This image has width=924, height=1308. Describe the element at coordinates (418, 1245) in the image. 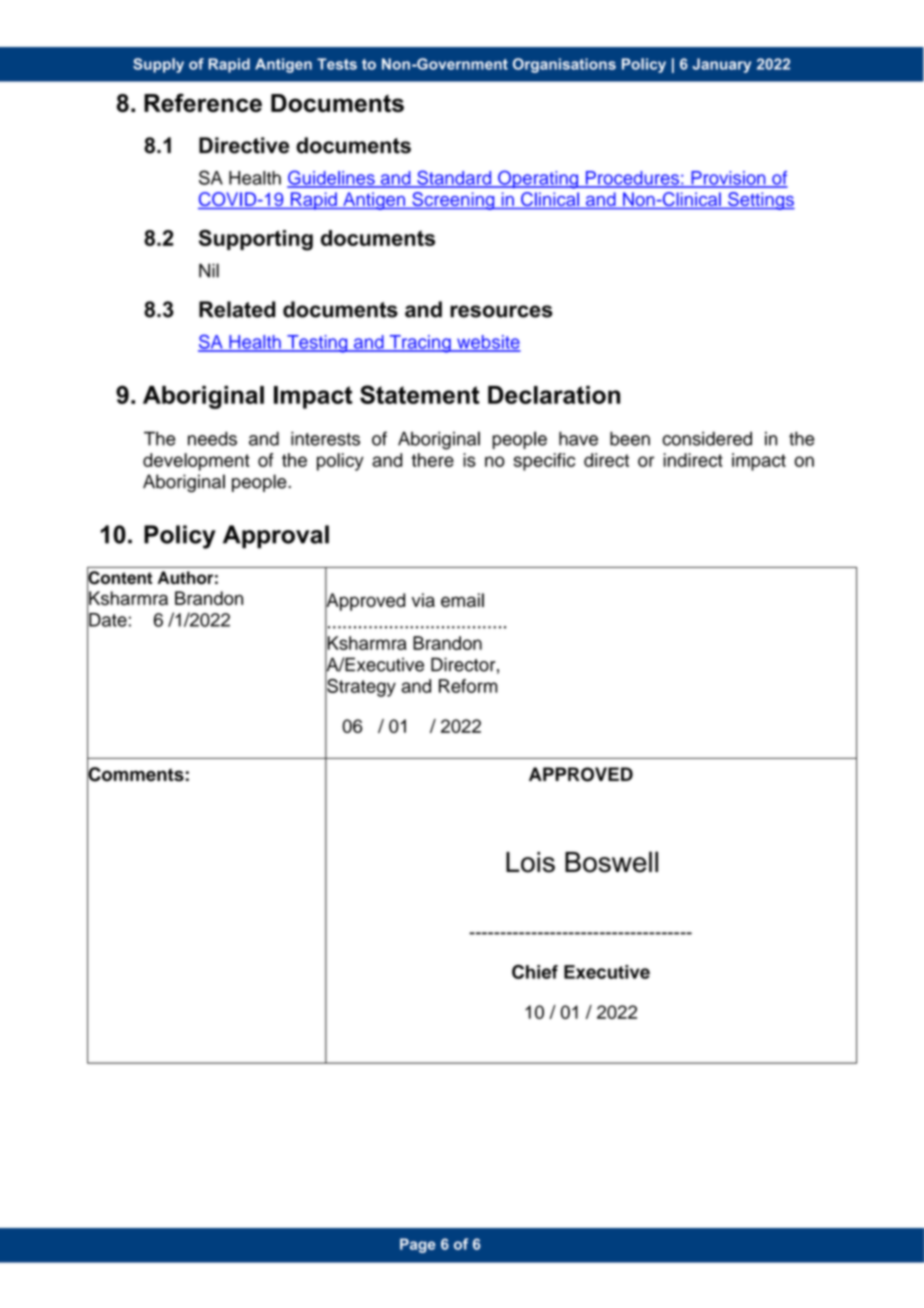

I see `Page` at that location.
